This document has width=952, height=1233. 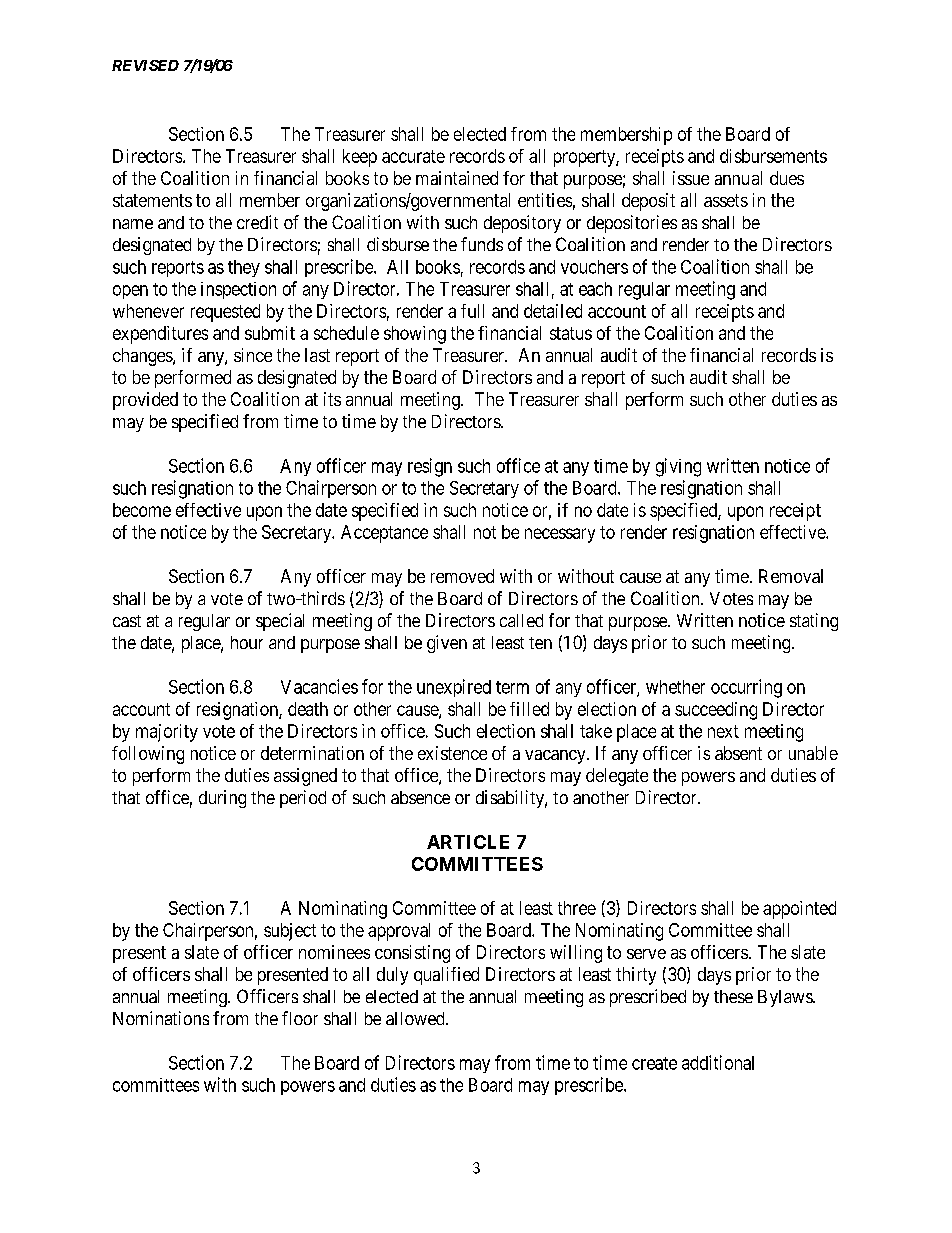 What do you see at coordinates (145, 65) in the document?
I see `REVISED` at bounding box center [145, 65].
